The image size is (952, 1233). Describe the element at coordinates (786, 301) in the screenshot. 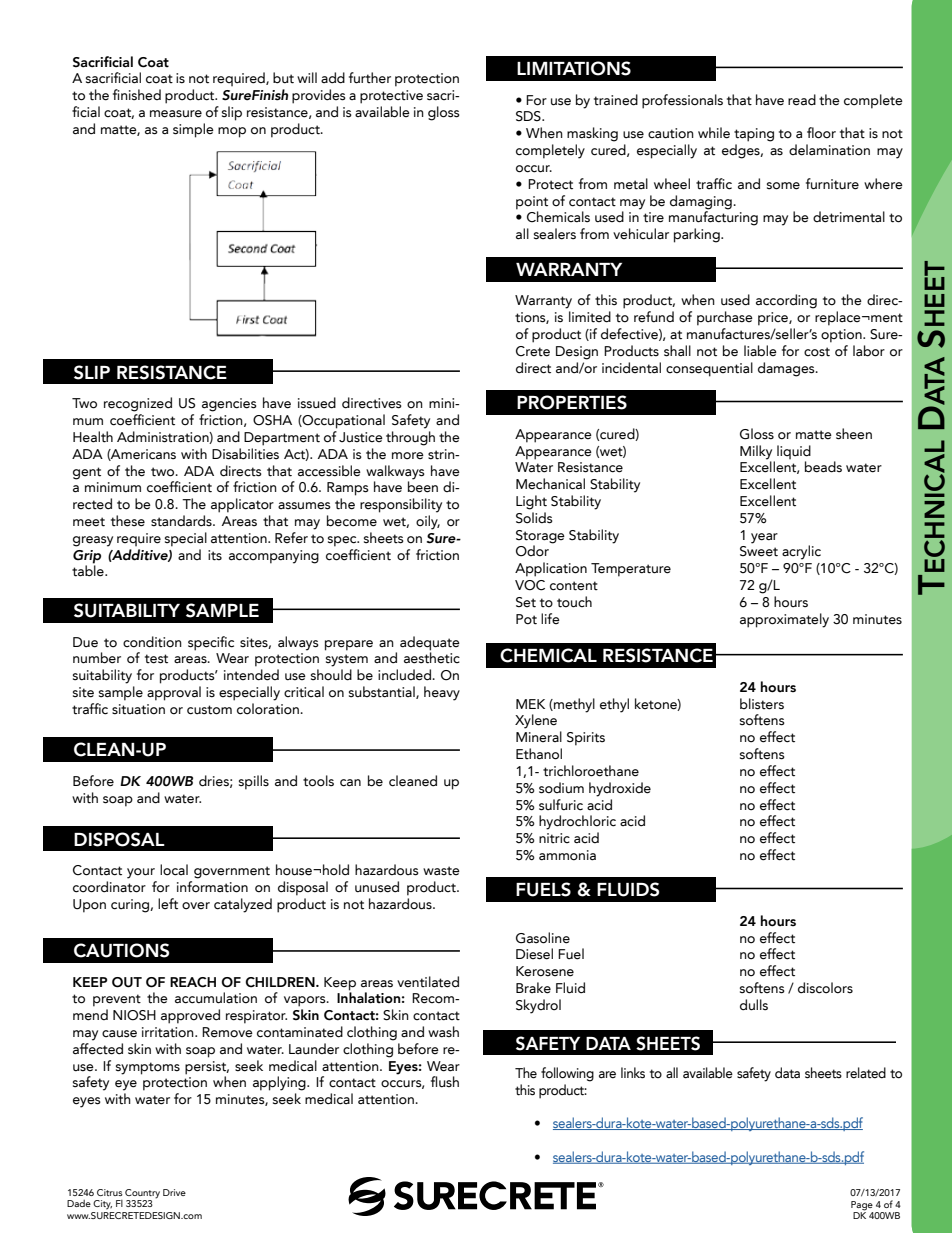

I see `according` at that location.
